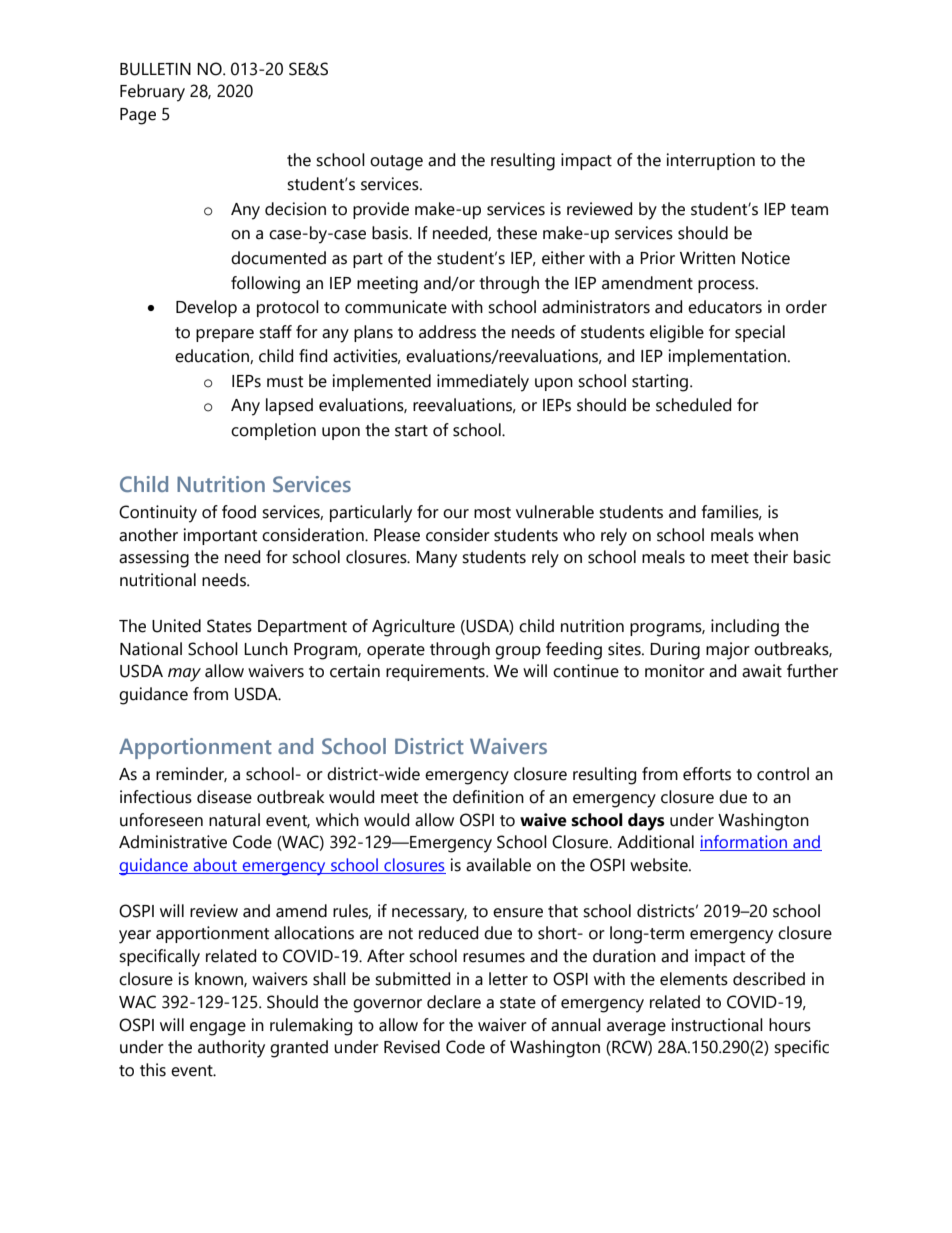 The width and height of the page is (952, 1233). Describe the element at coordinates (454, 1002) in the page. I see `declare` at that location.
